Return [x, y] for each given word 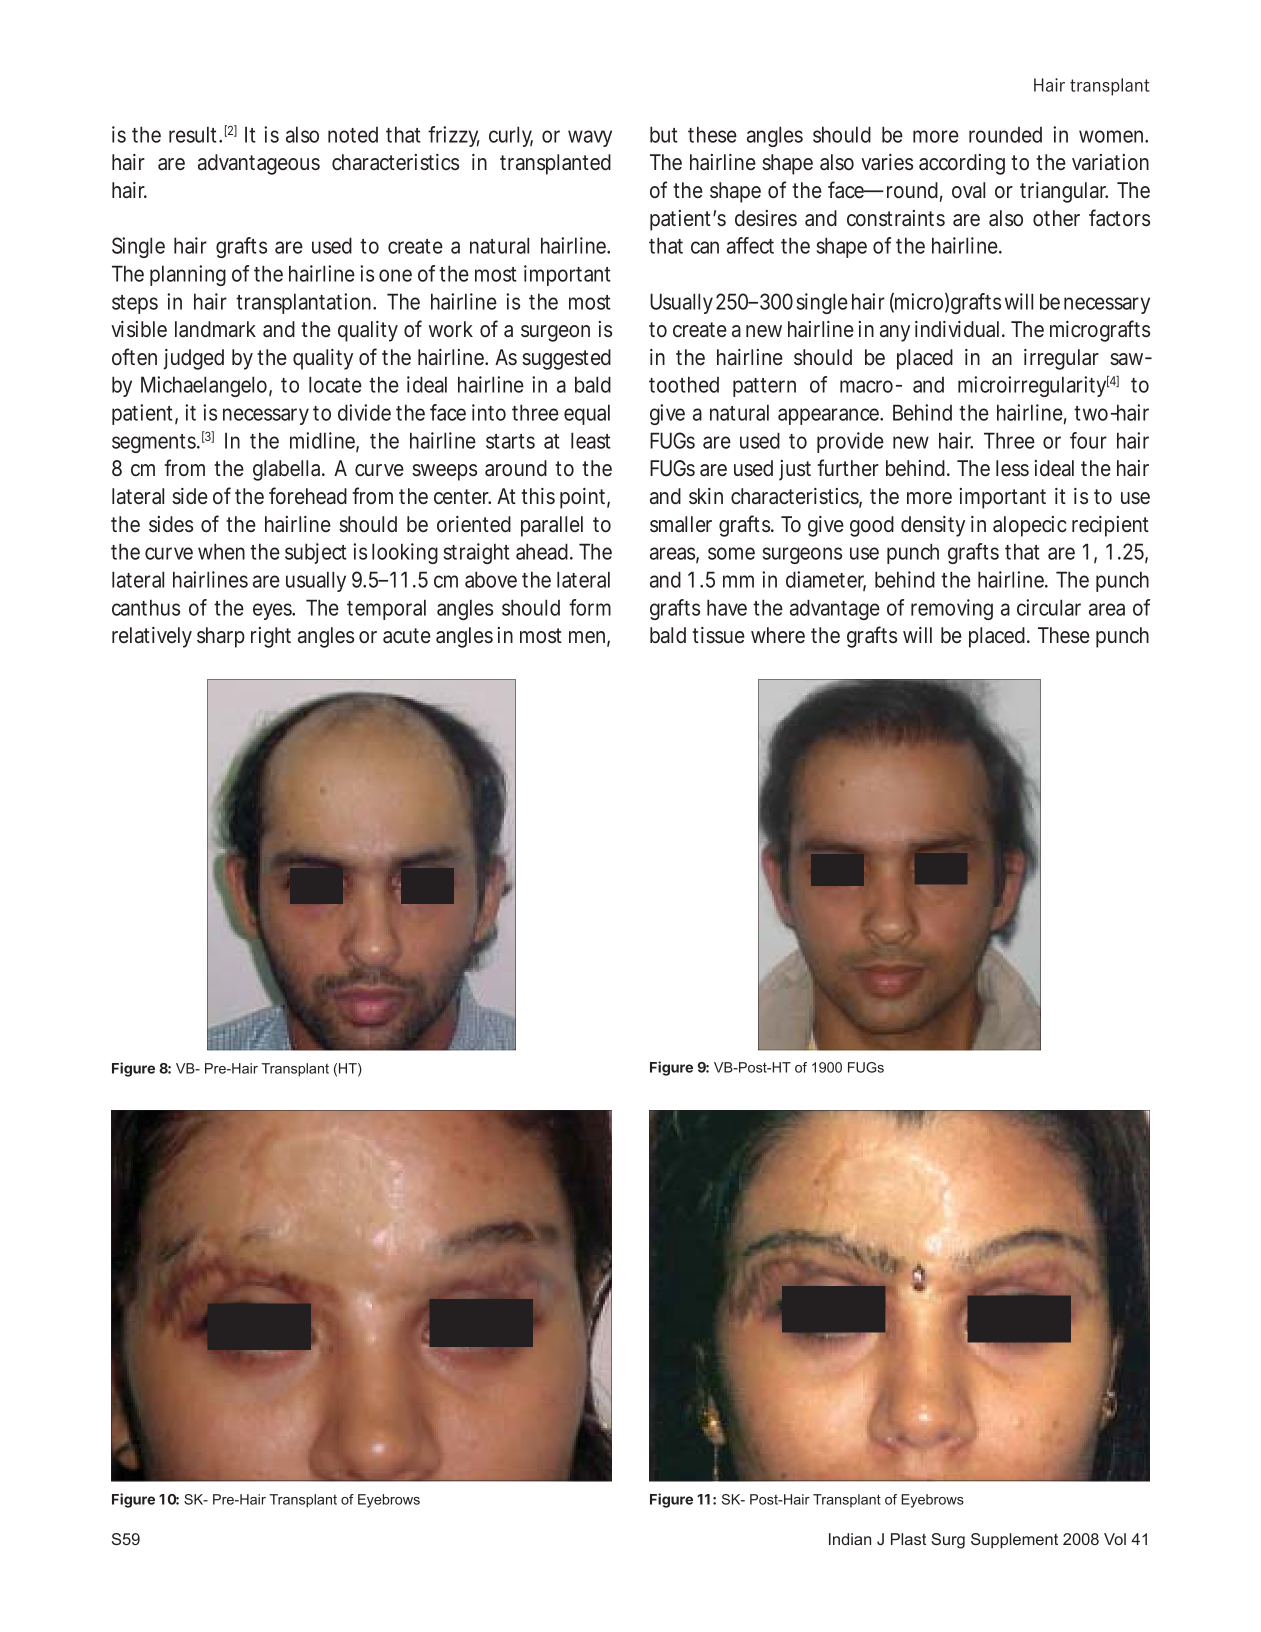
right [271, 637]
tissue [718, 635]
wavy [590, 138]
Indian [850, 1539]
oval [968, 190]
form [590, 607]
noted [353, 135]
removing [952, 609]
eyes [274, 611]
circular [1049, 607]
